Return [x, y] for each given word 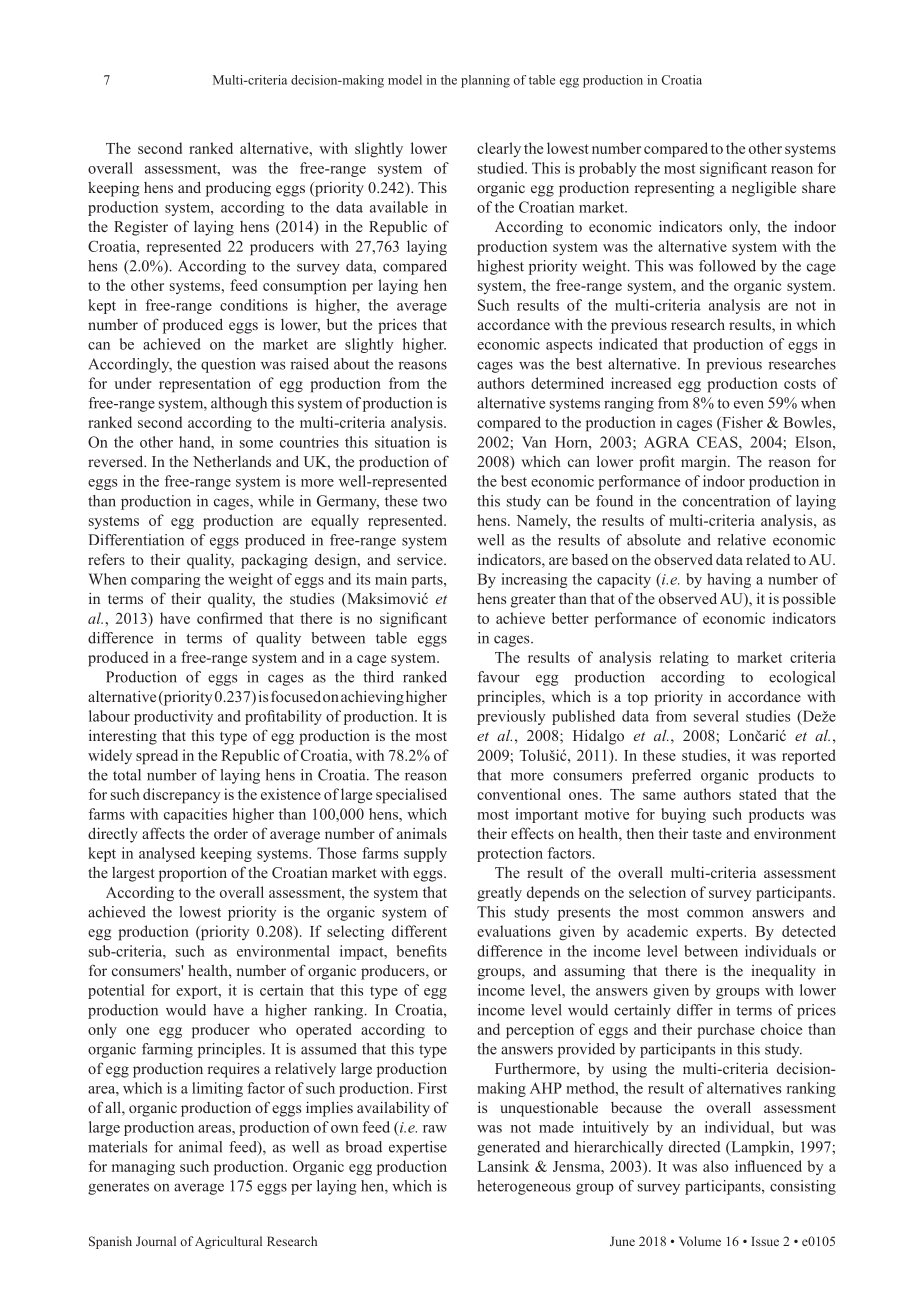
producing [238, 189]
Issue [765, 1241]
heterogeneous [524, 1187]
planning [485, 81]
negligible [764, 189]
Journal [156, 1241]
